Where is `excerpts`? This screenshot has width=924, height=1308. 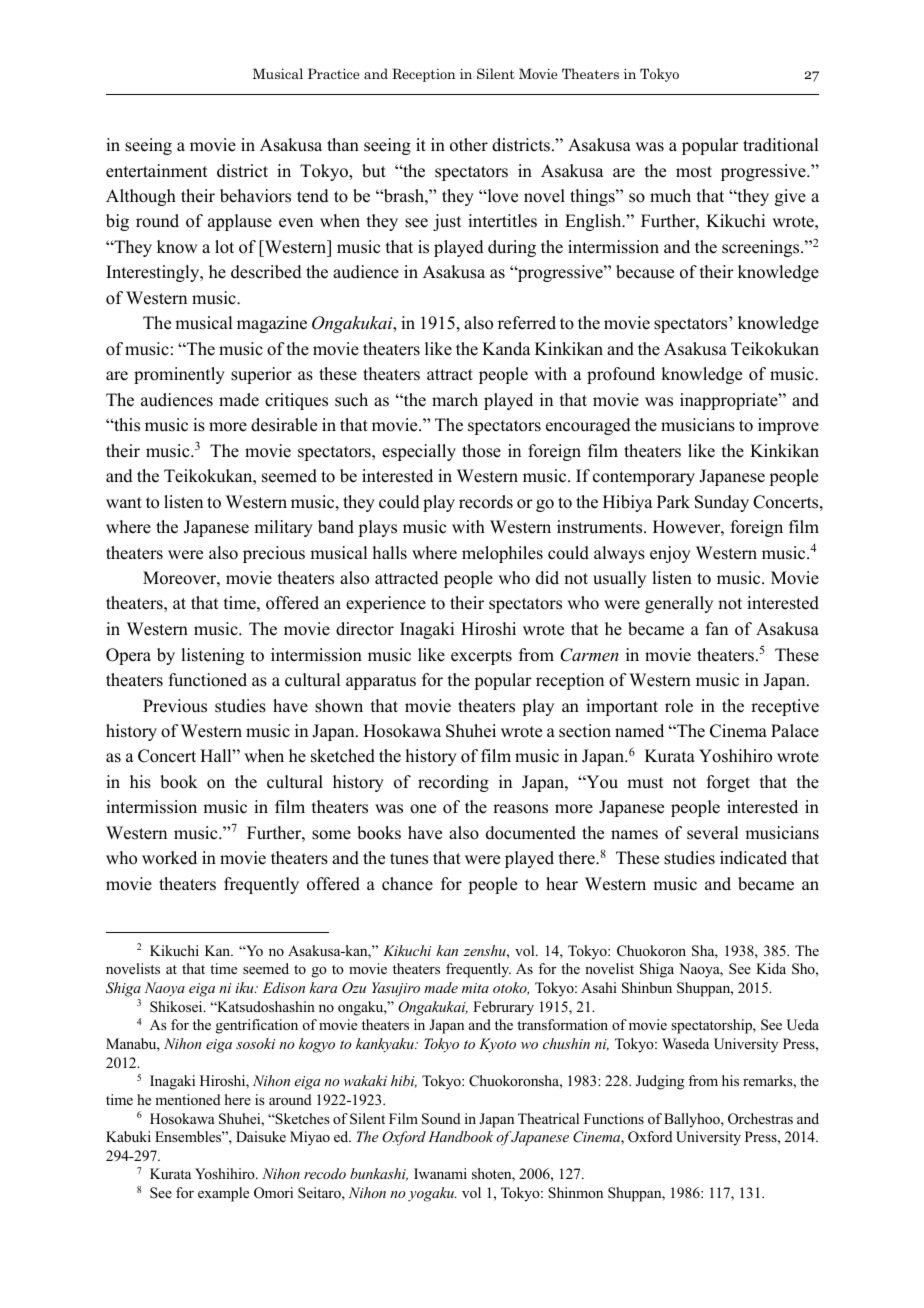
excerpts is located at coordinates (481, 657).
